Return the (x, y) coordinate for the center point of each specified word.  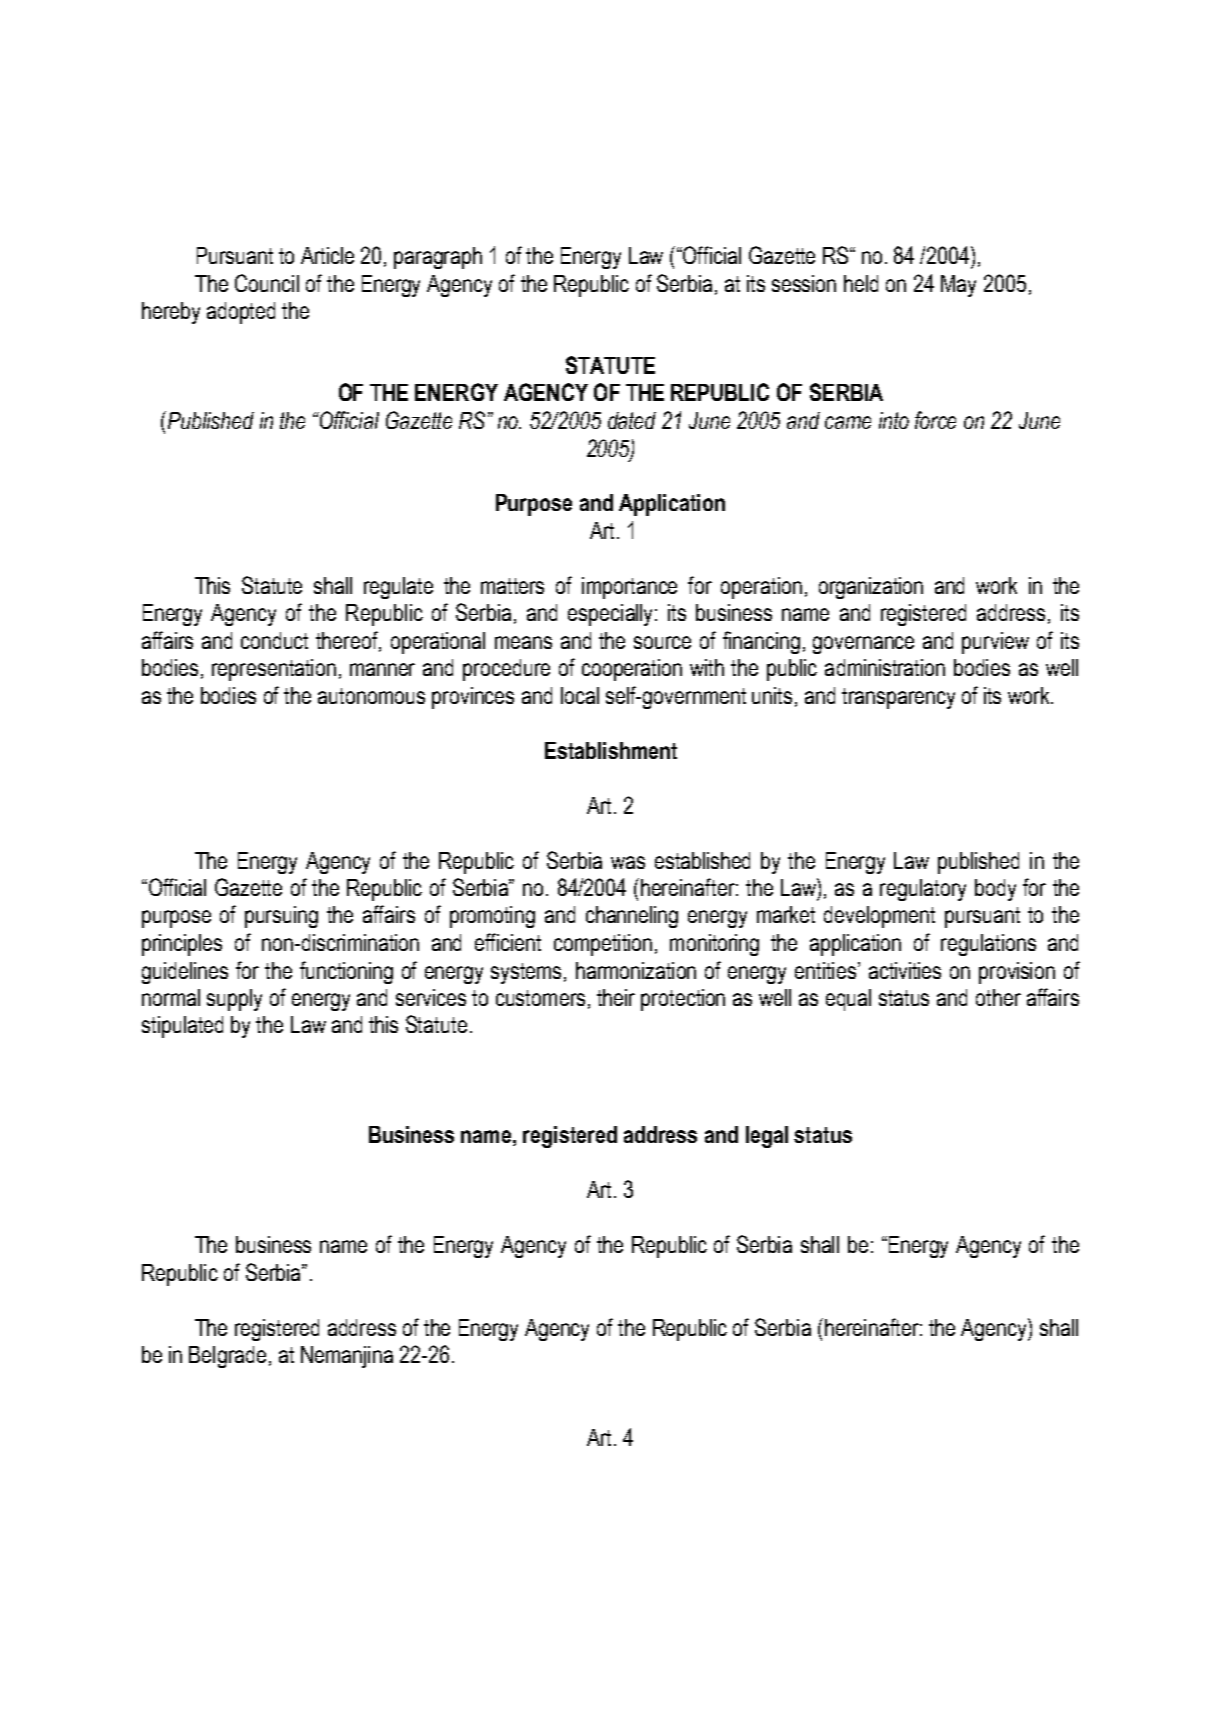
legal (767, 1137)
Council (267, 283)
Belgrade (229, 1357)
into (894, 420)
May (958, 286)
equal (848, 1000)
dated (632, 420)
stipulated (182, 1027)
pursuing (281, 917)
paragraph (438, 258)
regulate (398, 588)
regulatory (923, 890)
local (580, 695)
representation (274, 670)
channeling (632, 917)
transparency (898, 698)
